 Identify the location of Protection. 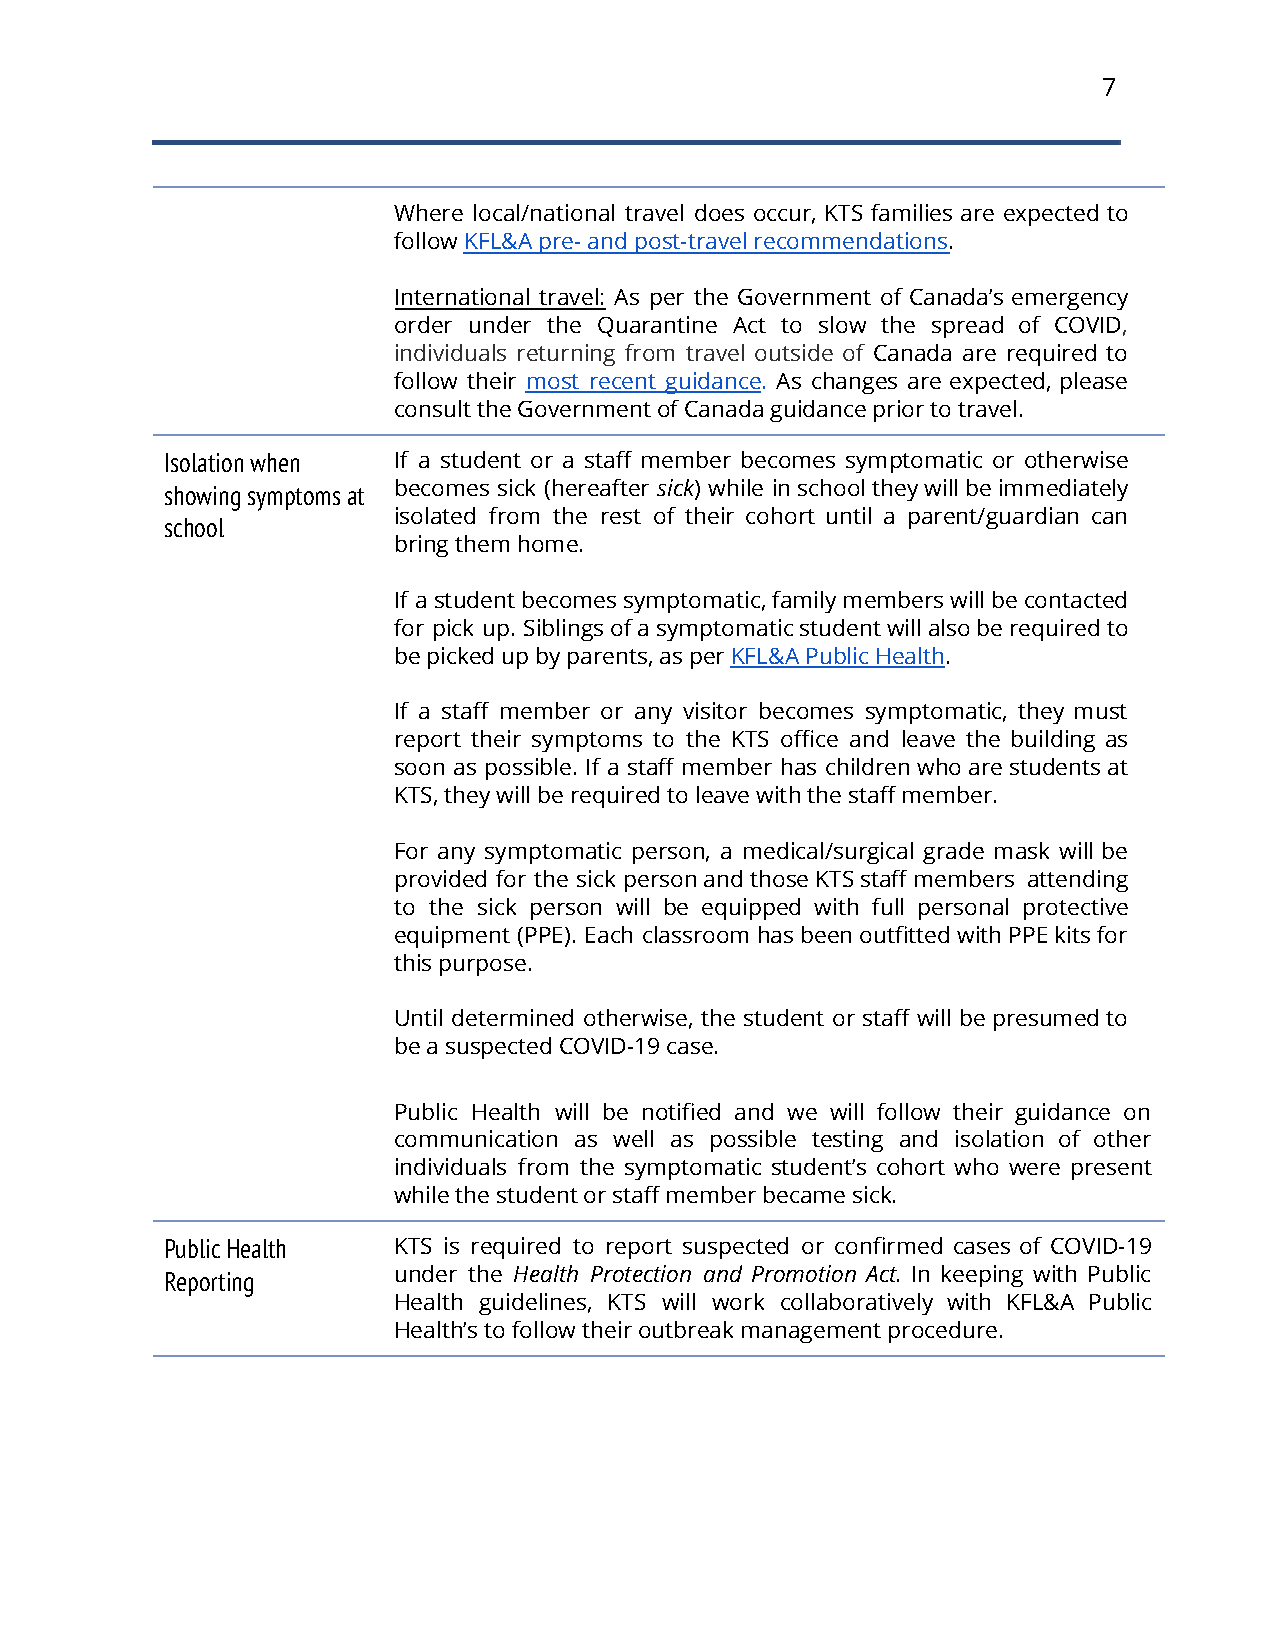
(641, 1273).
